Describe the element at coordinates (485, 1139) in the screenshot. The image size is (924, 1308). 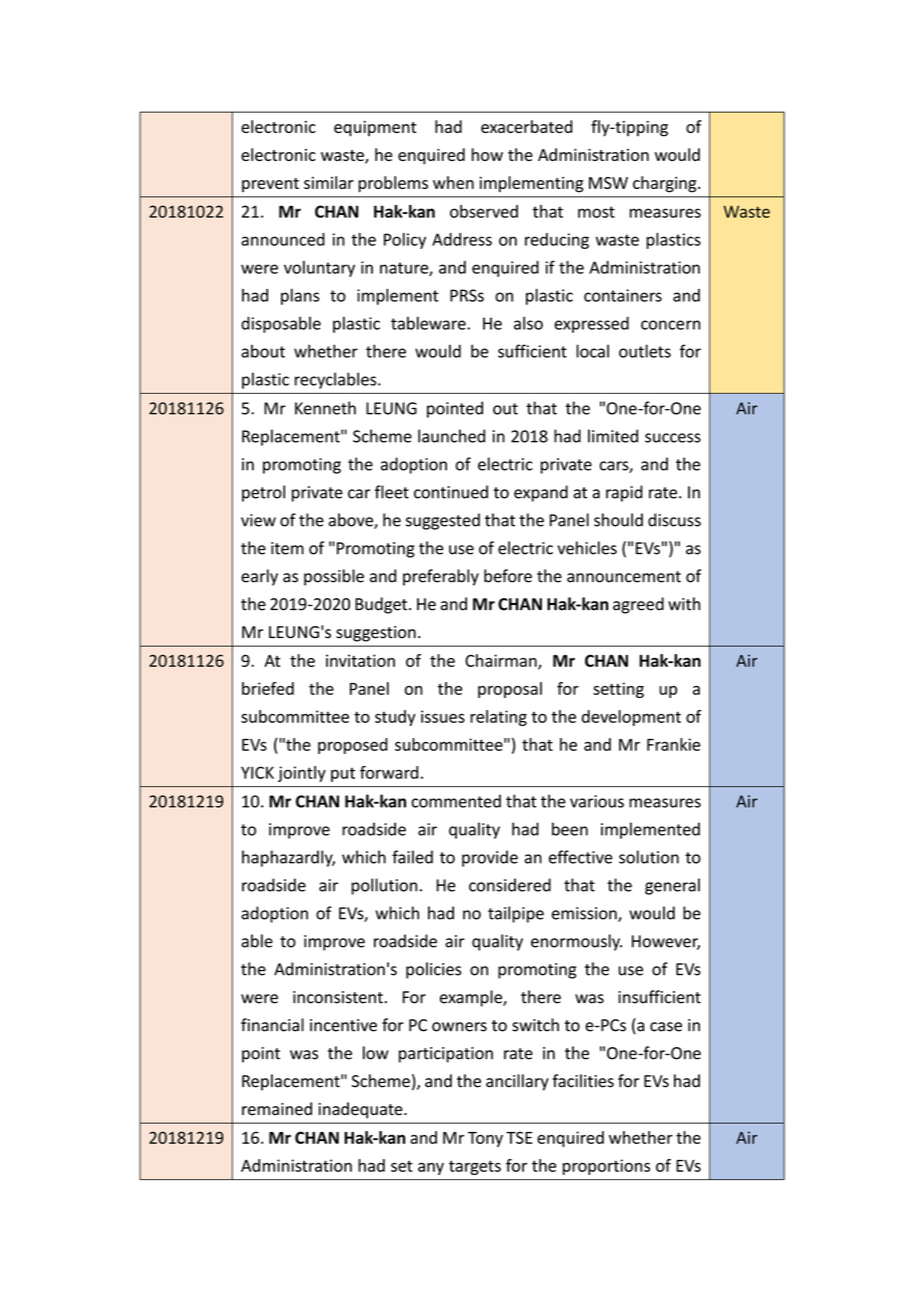
I see `Tony` at that location.
